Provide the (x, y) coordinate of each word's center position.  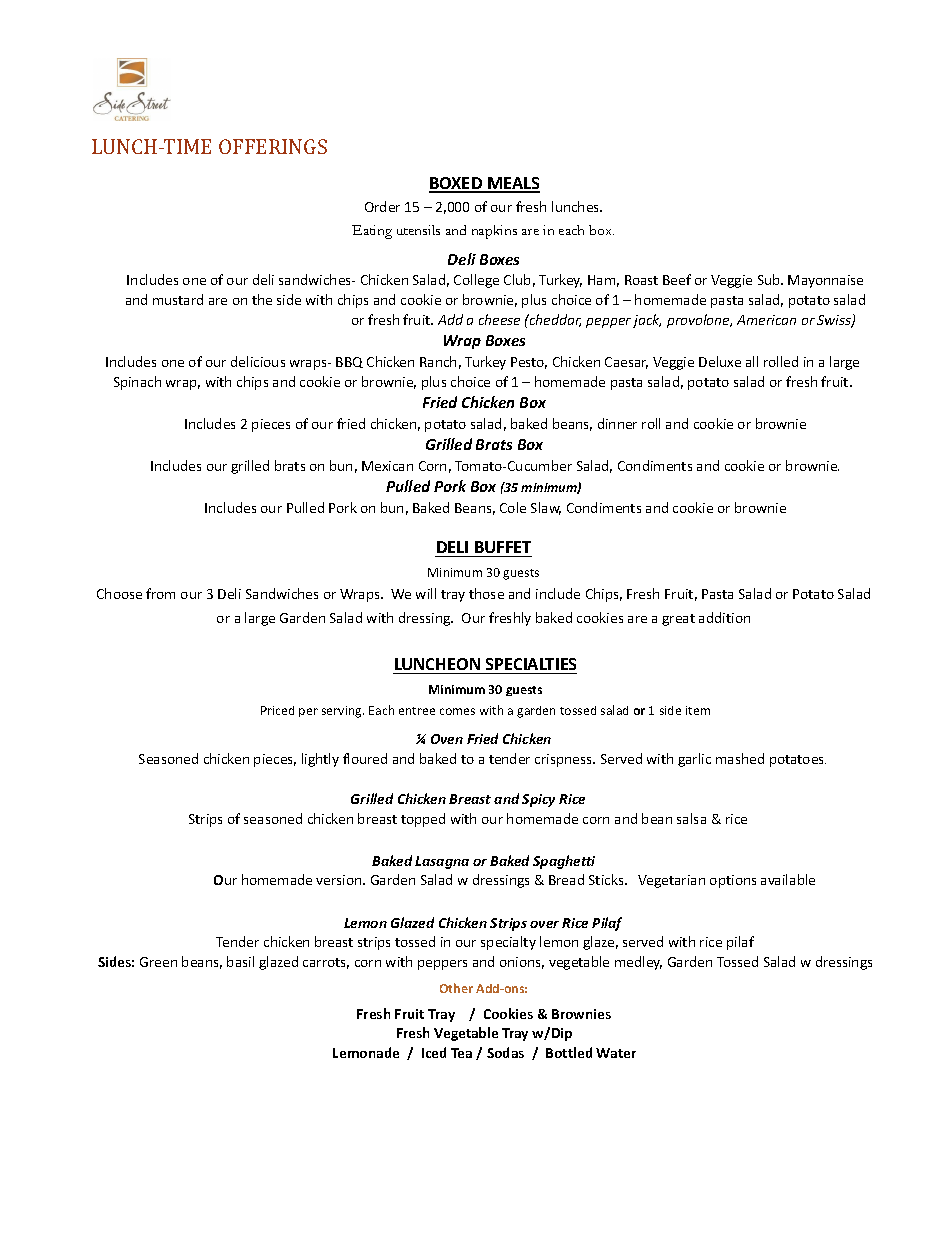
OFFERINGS (273, 146)
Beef (677, 279)
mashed (740, 758)
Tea (461, 1053)
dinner (617, 423)
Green (158, 962)
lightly (320, 760)
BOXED (457, 185)
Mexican (387, 466)
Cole (513, 507)
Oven (447, 739)
